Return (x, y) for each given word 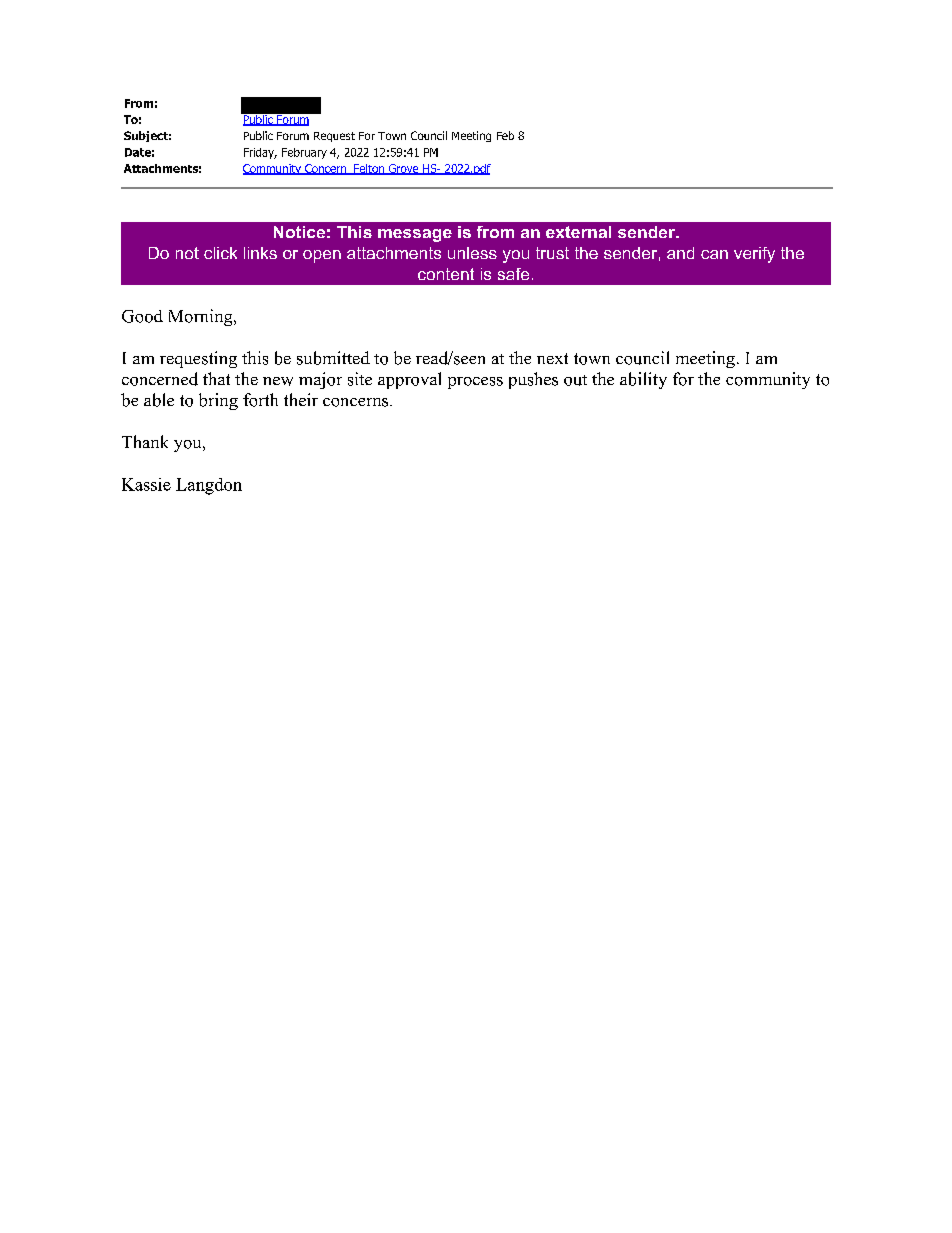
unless (472, 253)
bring (218, 401)
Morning (202, 317)
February (304, 153)
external (578, 232)
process (475, 383)
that (216, 378)
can (714, 254)
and (680, 253)
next (552, 358)
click (220, 253)
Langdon (209, 486)
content (446, 274)
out (575, 380)
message (415, 235)
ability (643, 380)
